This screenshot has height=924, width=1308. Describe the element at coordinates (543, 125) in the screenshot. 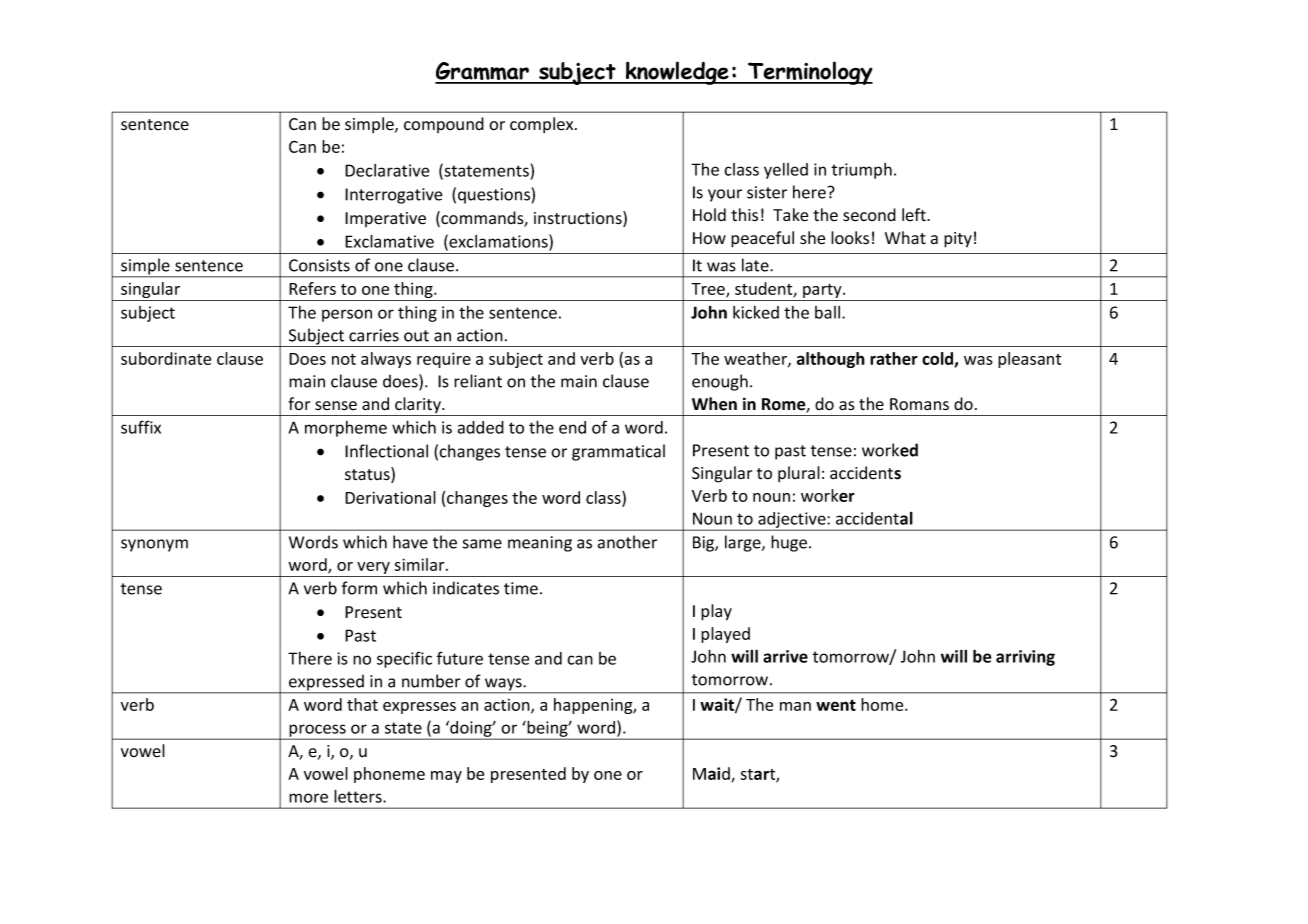

I see `complex` at that location.
